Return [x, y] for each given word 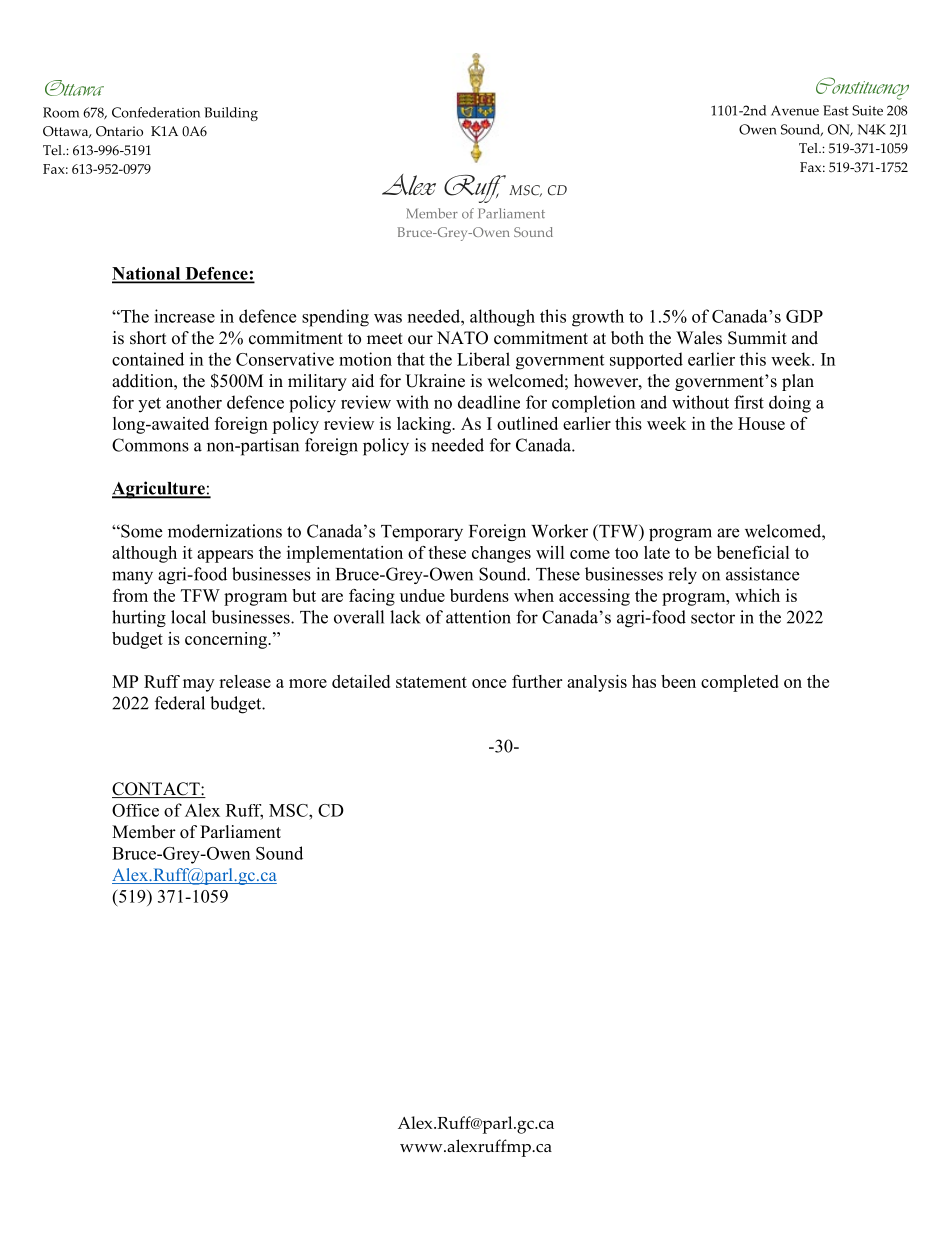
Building [231, 114]
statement [431, 682]
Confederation [156, 112]
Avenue [795, 111]
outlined [527, 423]
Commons [150, 445]
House [761, 423]
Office [135, 810]
